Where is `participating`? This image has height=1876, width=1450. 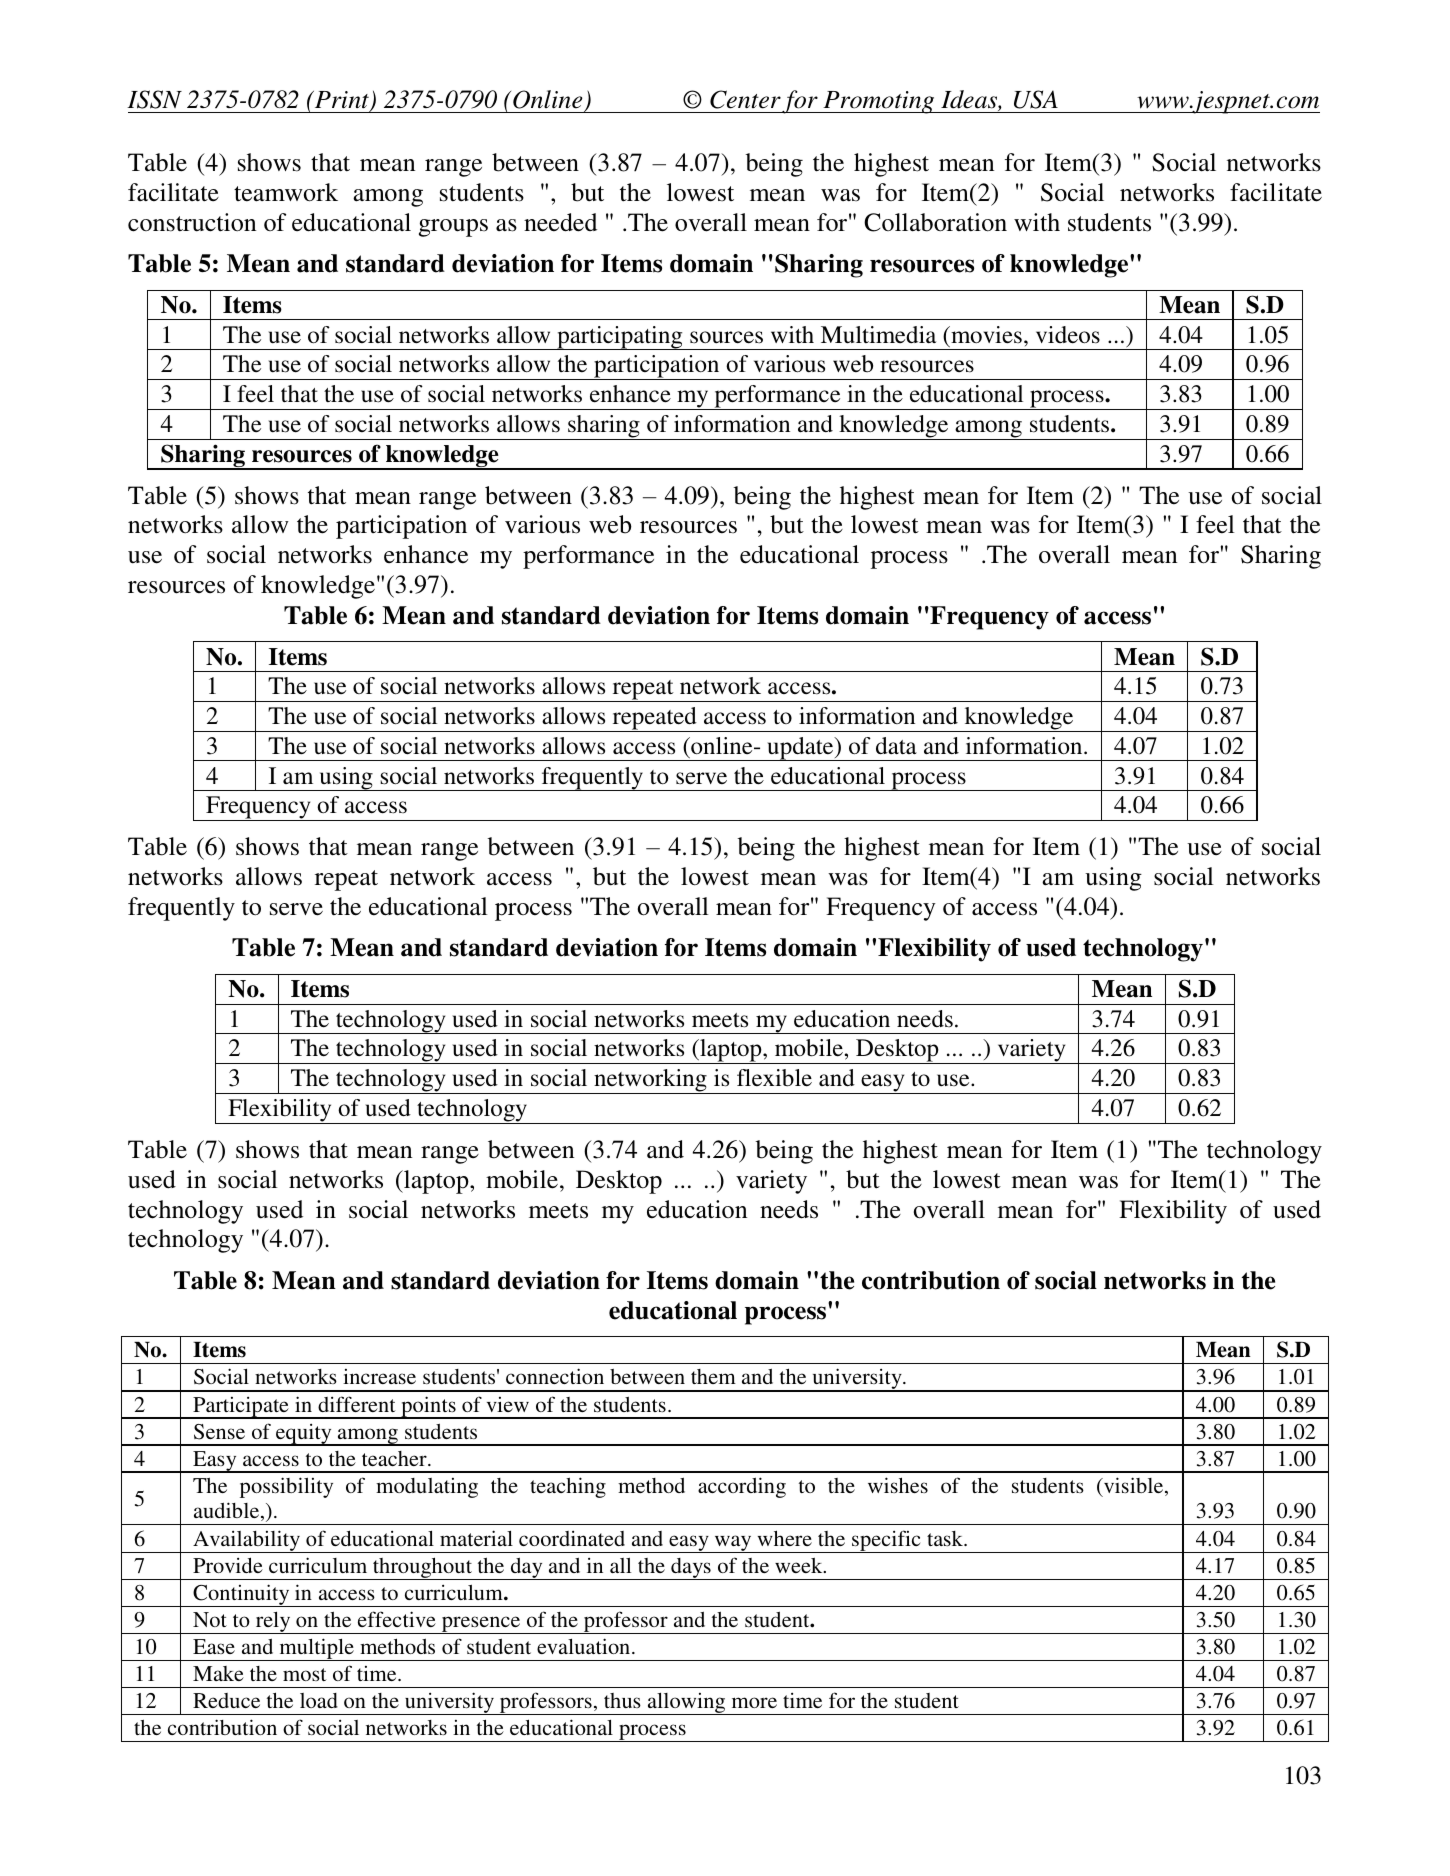
participating is located at coordinates (620, 338).
